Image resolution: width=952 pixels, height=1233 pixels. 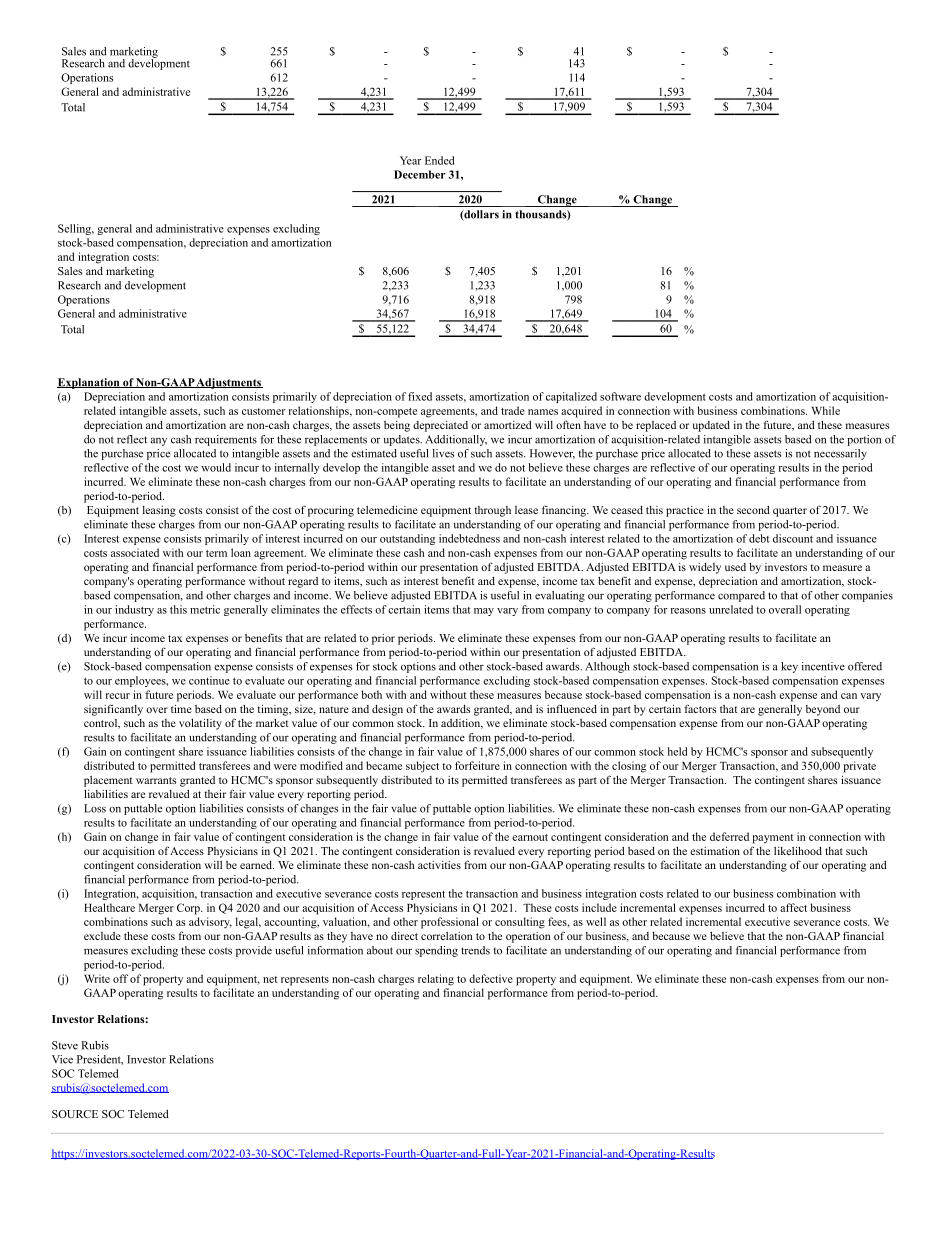 I want to click on December, so click(x=420, y=174).
